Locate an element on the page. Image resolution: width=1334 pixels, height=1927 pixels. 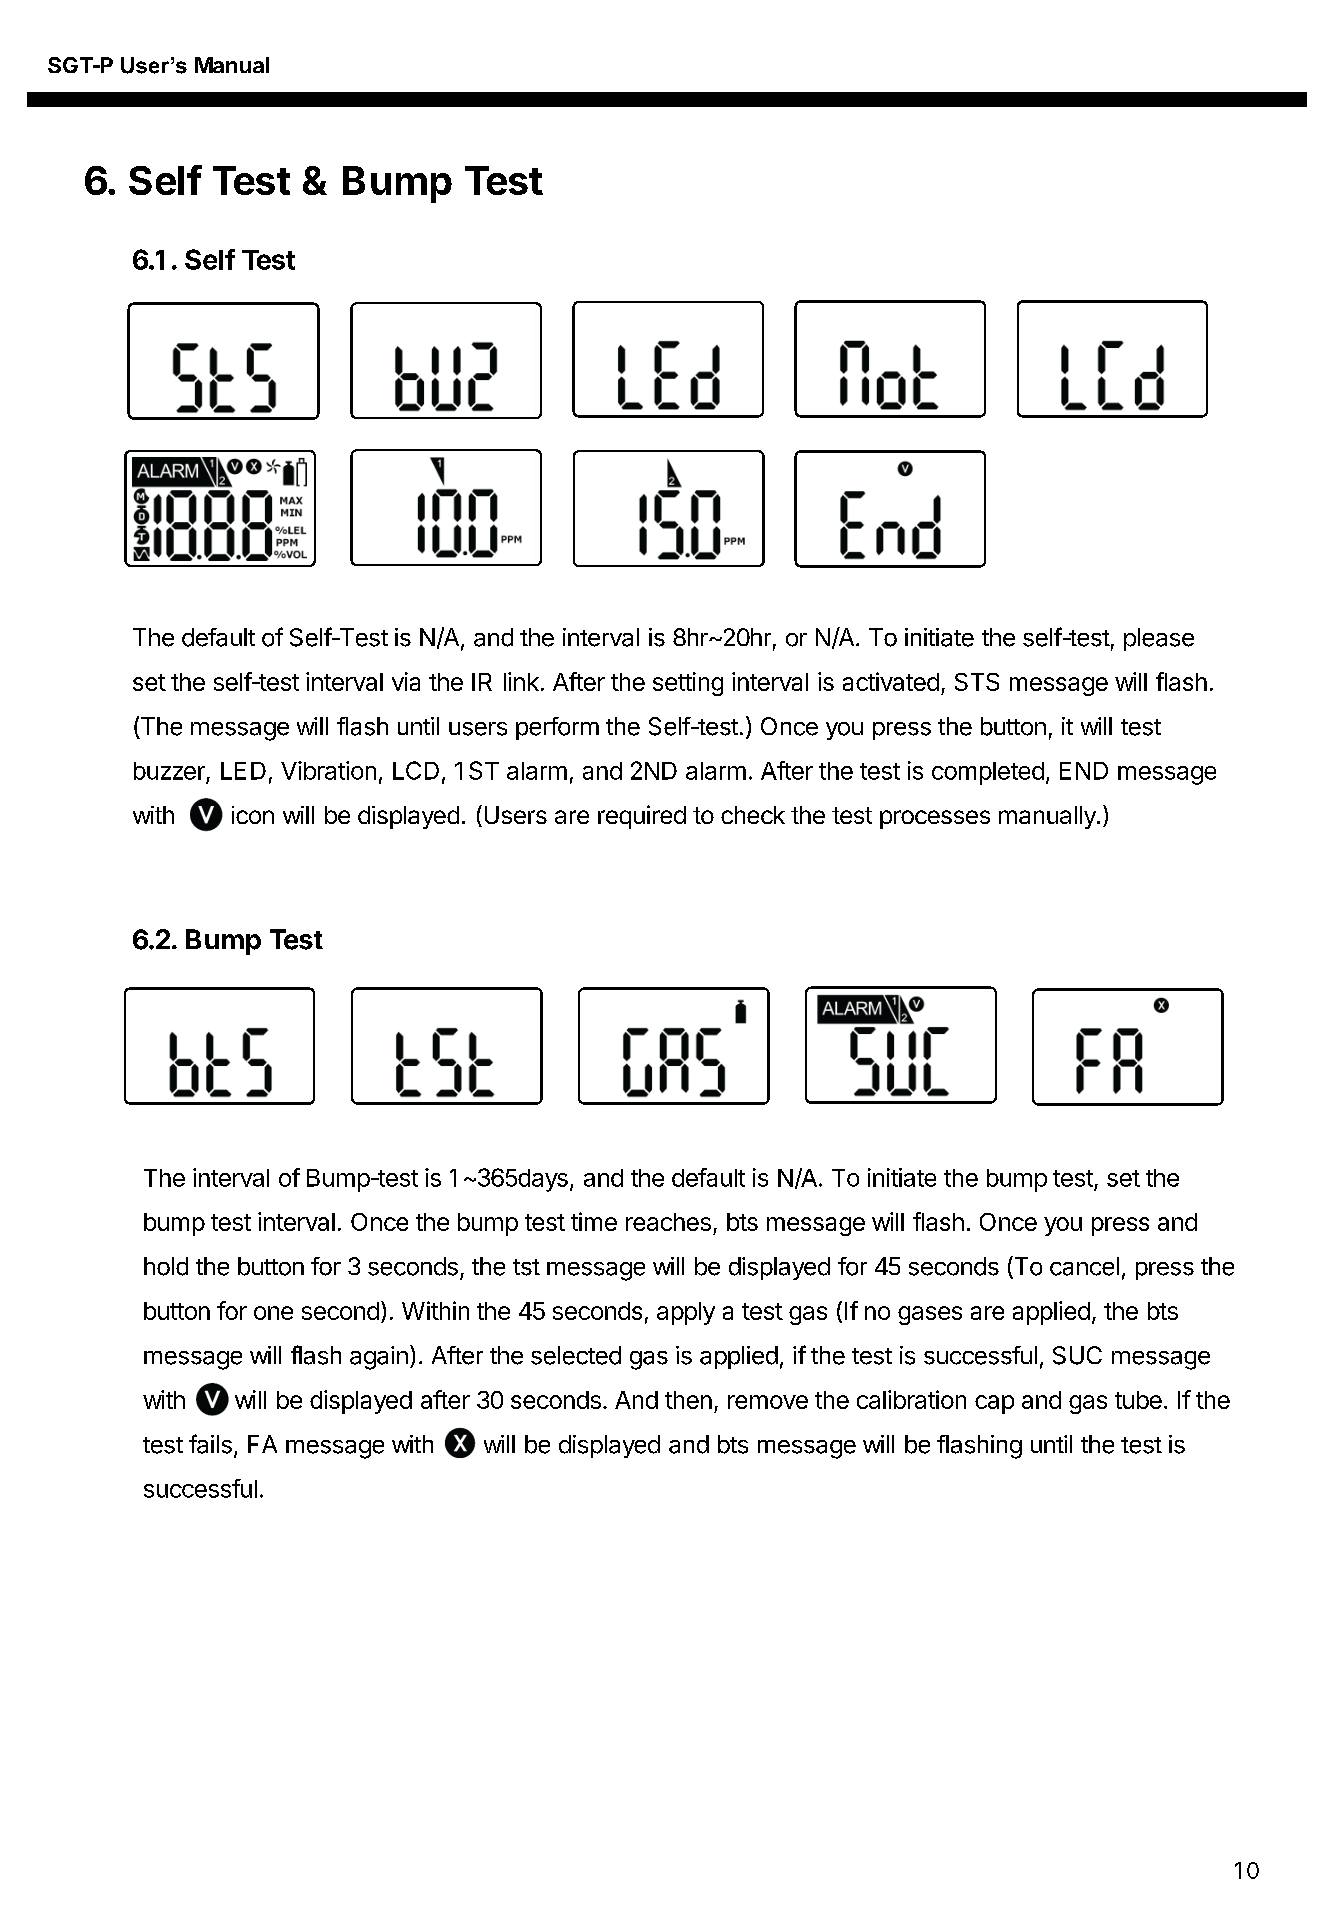
STS is located at coordinates (977, 682).
